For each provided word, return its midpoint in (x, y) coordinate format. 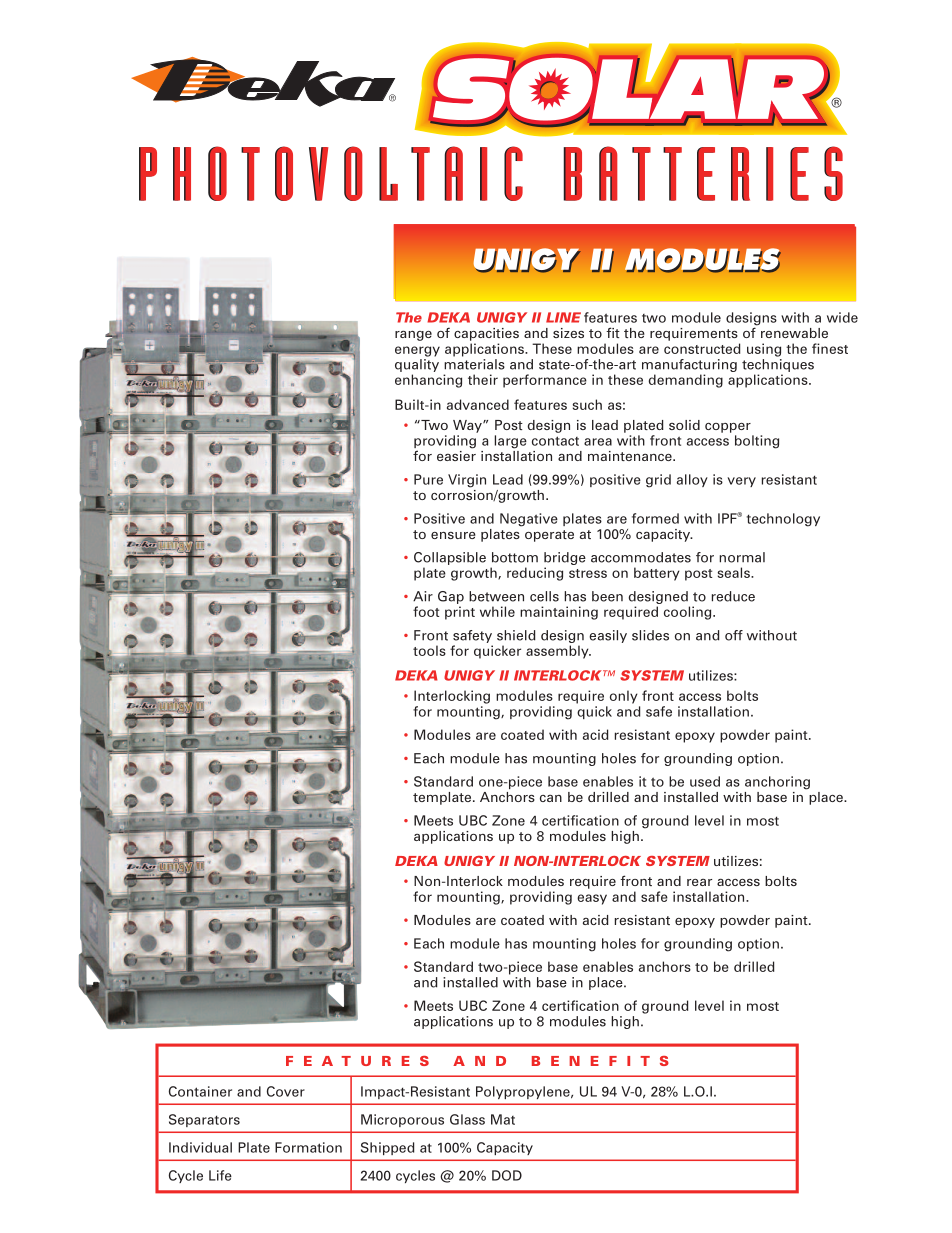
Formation (308, 1147)
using (764, 350)
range (413, 335)
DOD (507, 1175)
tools (429, 650)
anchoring (777, 783)
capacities (486, 334)
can (551, 798)
